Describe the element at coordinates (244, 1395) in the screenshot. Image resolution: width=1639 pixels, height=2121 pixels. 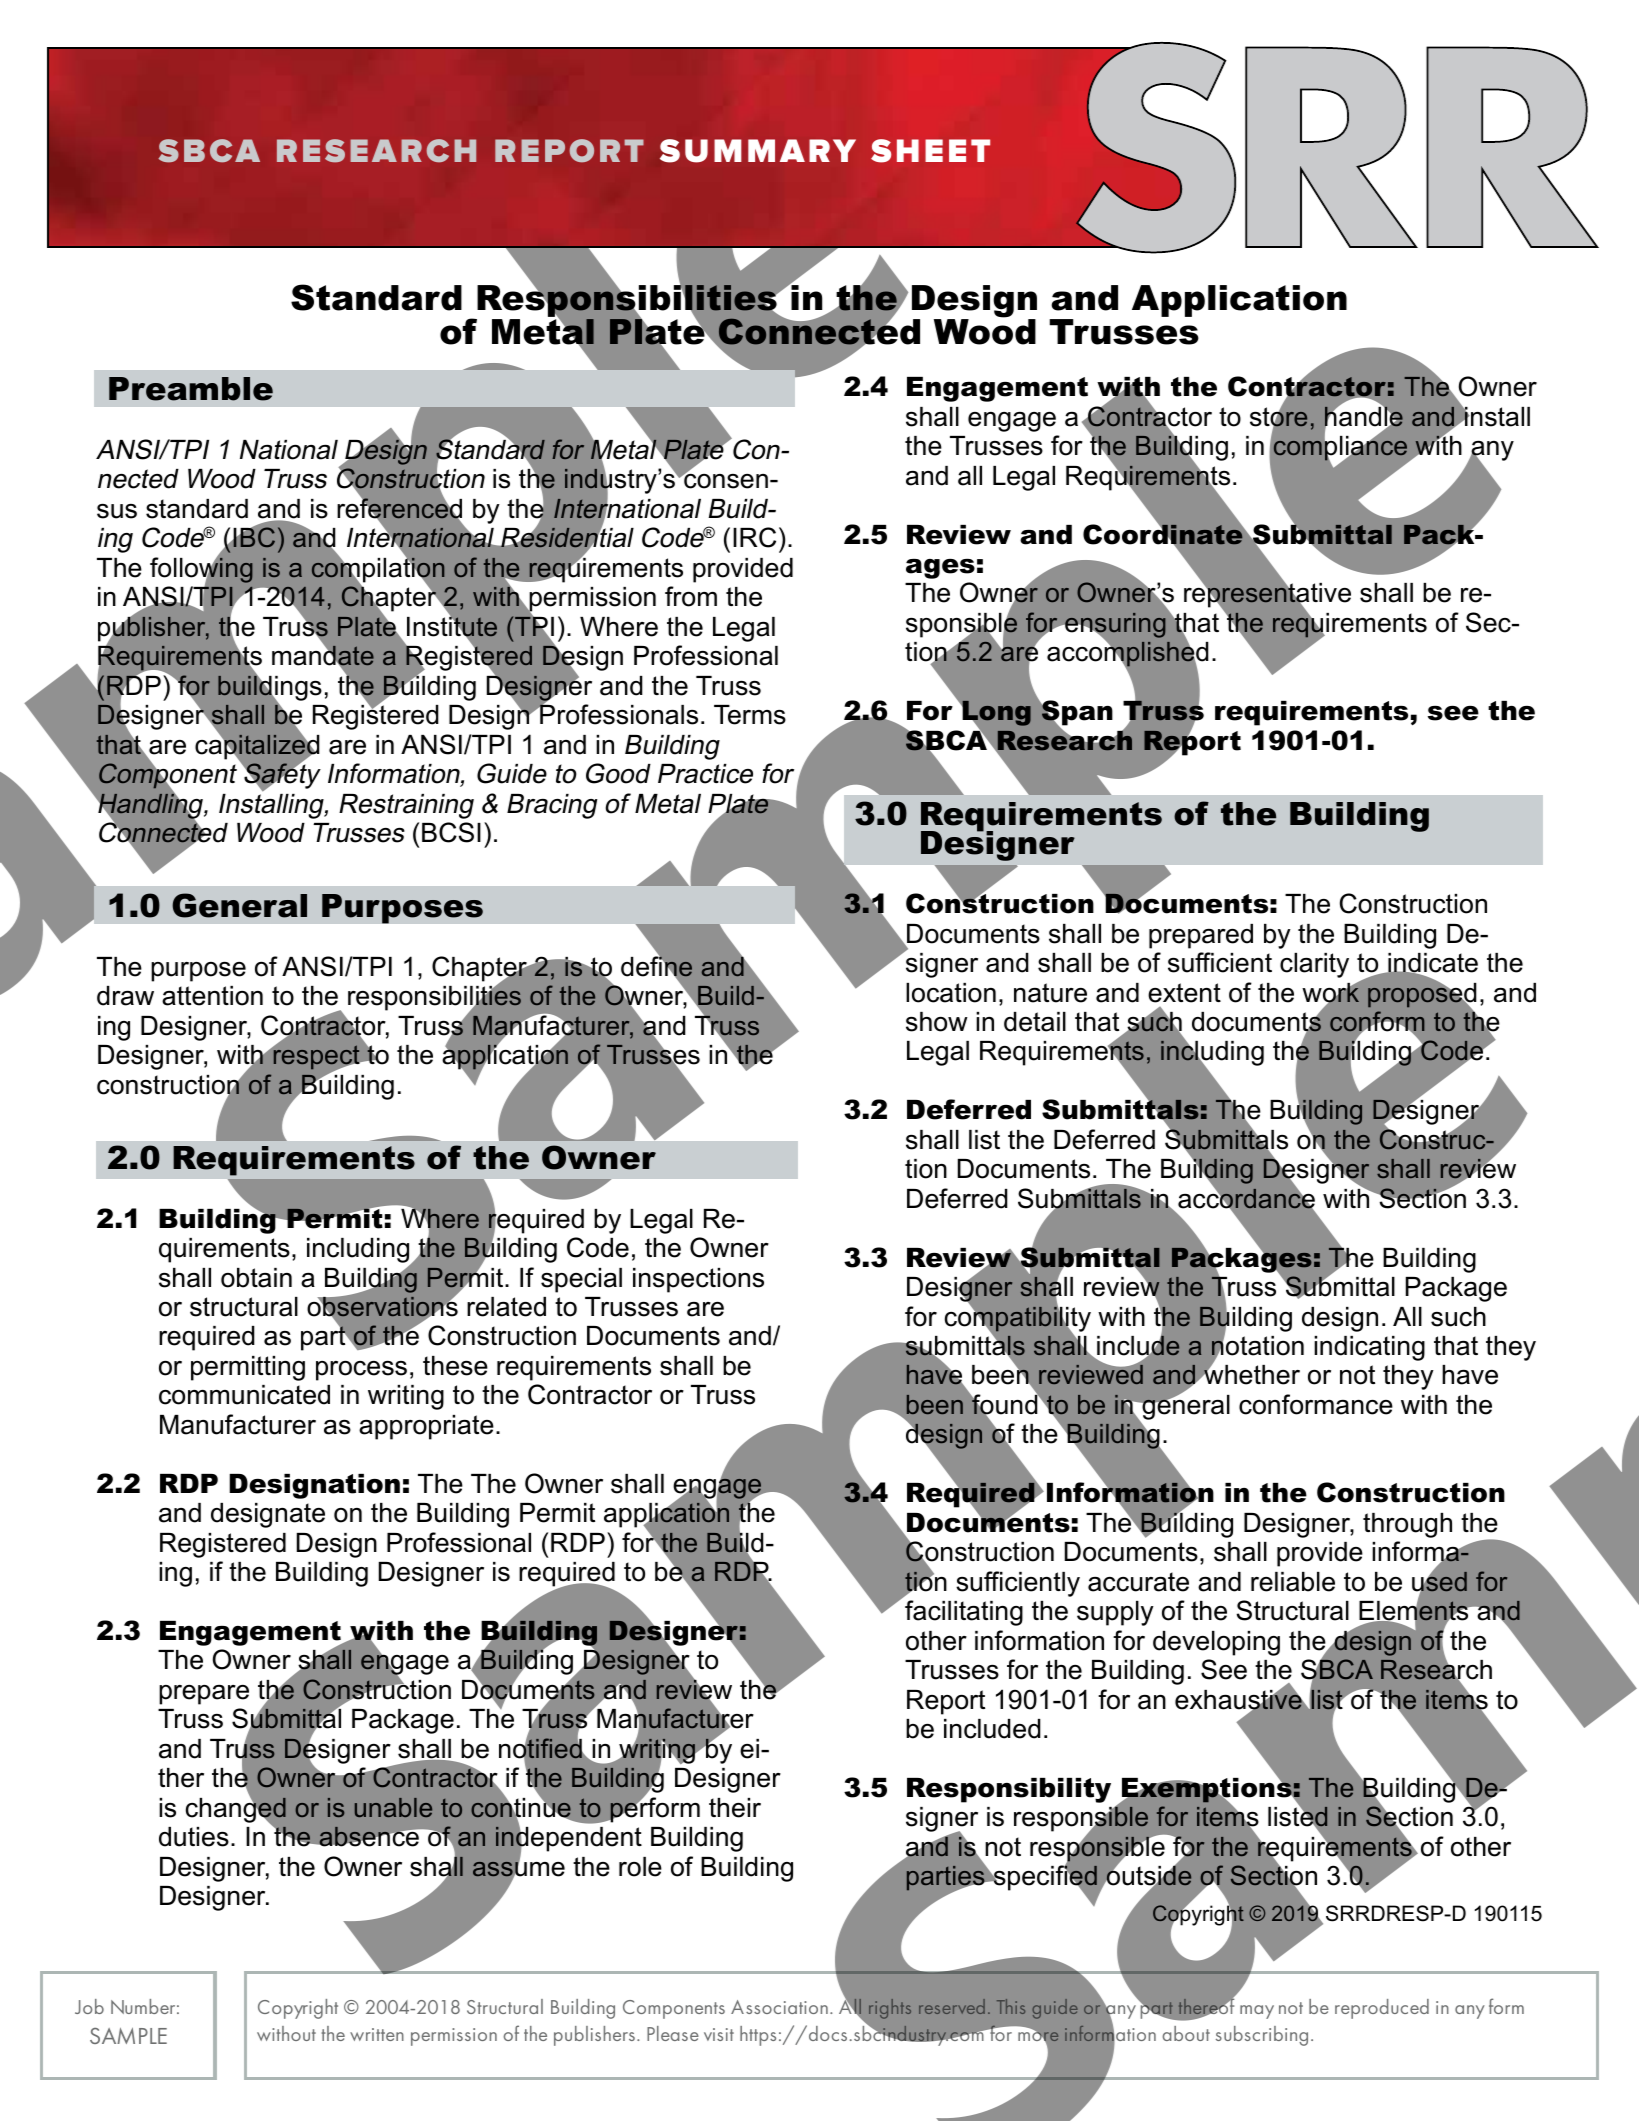
I see `communicated` at that location.
